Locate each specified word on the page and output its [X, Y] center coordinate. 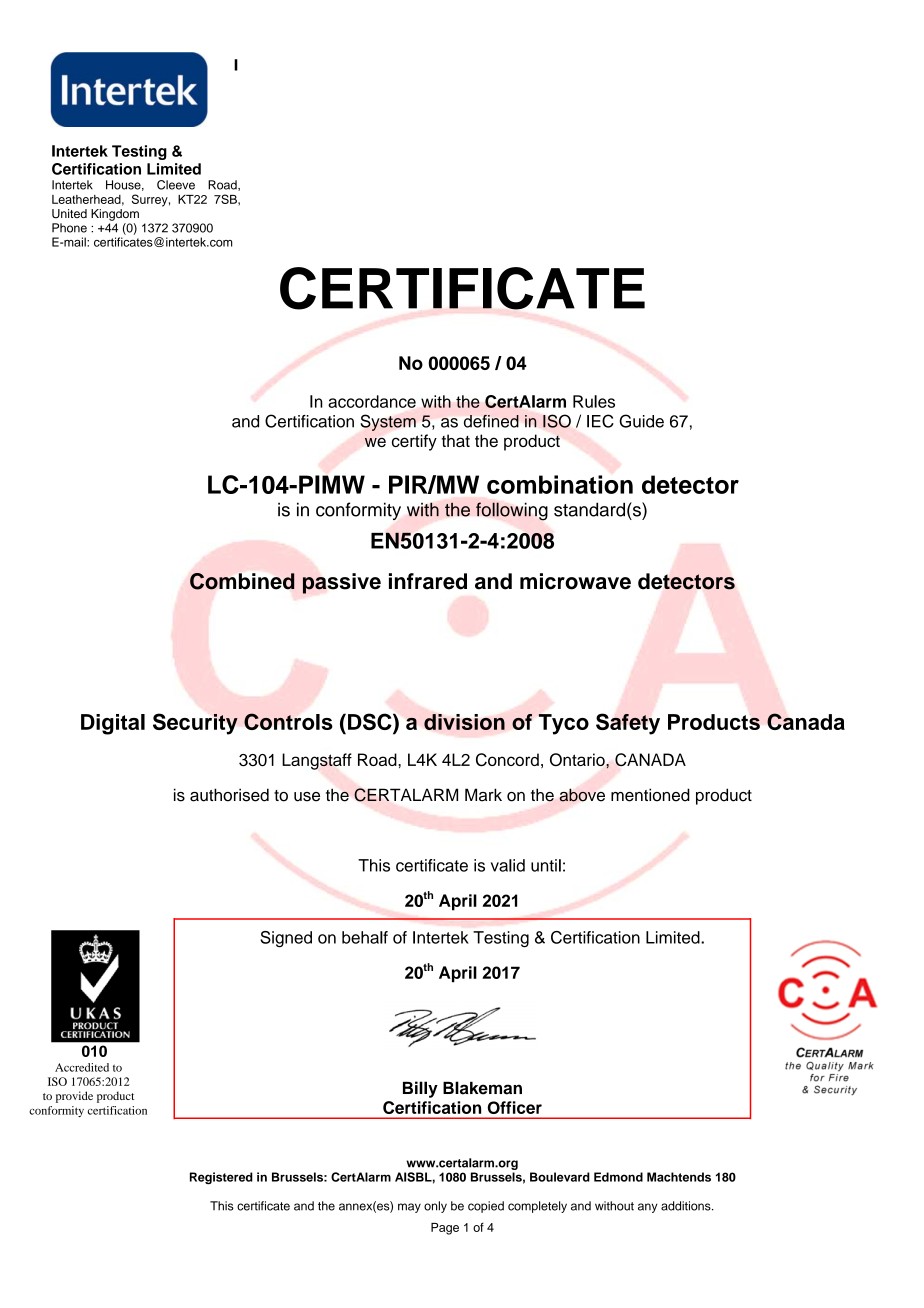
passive [341, 583]
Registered [221, 1178]
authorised [229, 795]
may [409, 1208]
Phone [69, 228]
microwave [575, 581]
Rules [594, 401]
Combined [242, 581]
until [546, 865]
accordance [372, 401]
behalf [365, 937]
